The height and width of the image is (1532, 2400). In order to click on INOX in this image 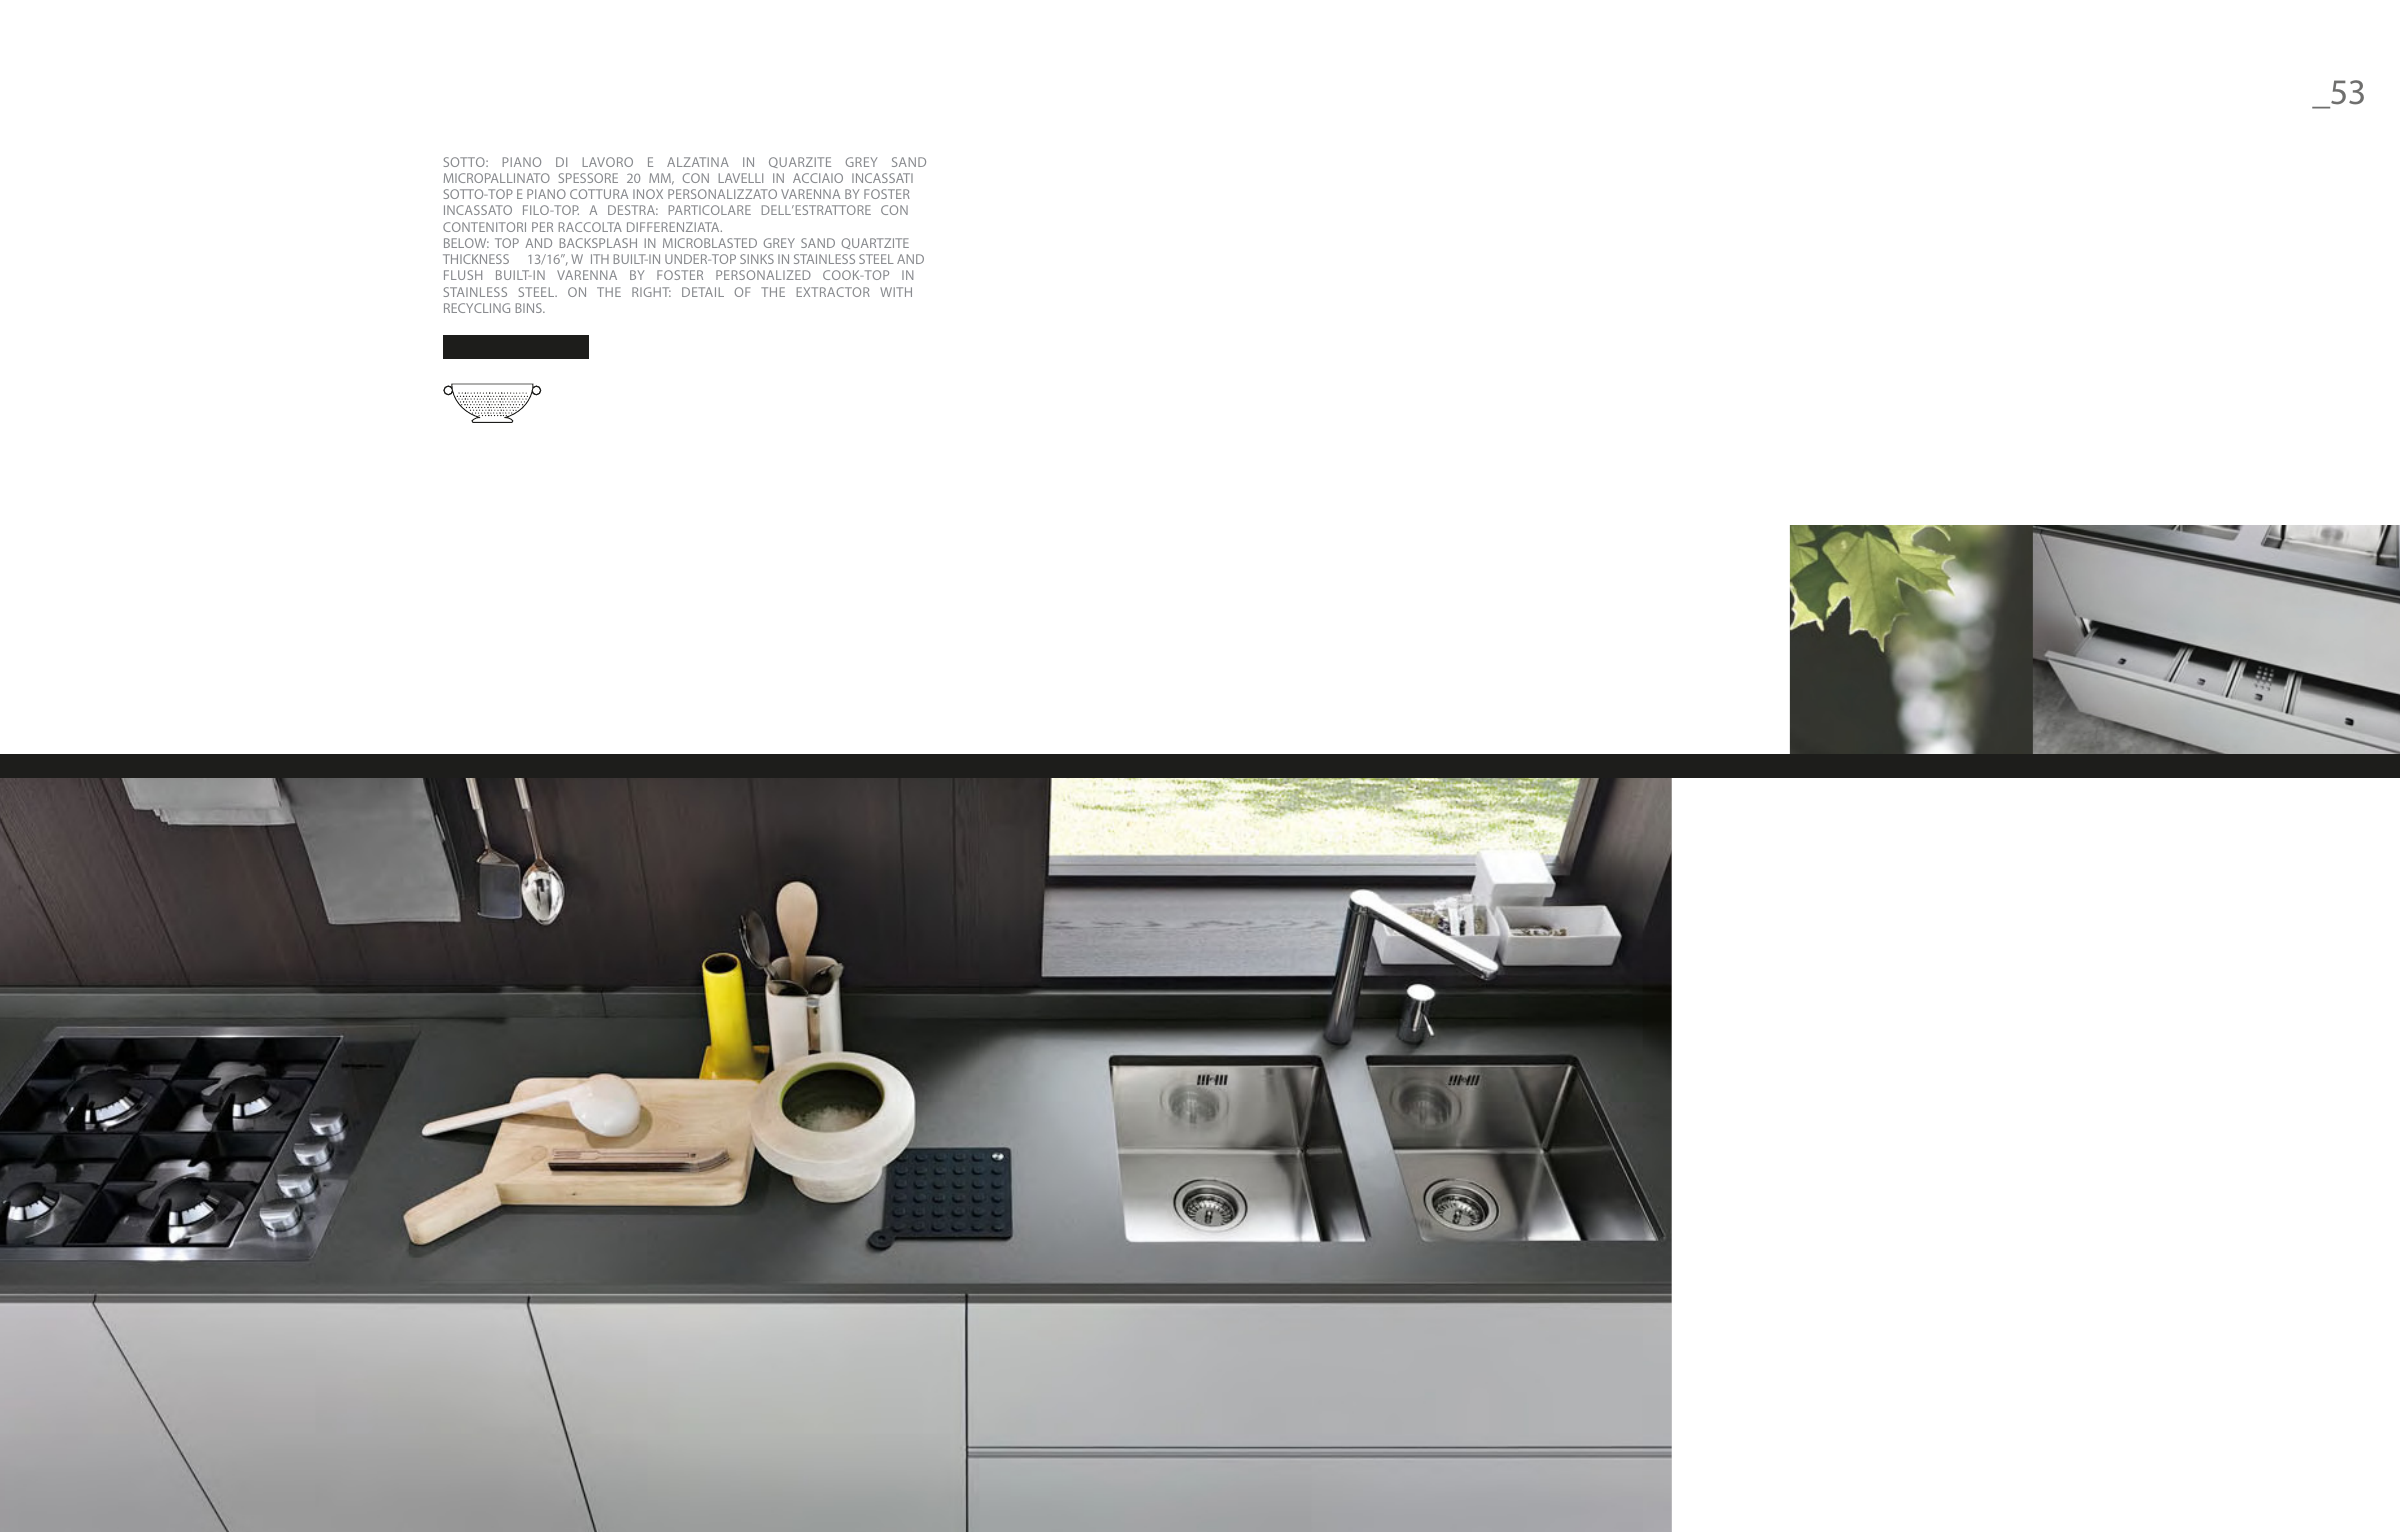, I will do `click(648, 194)`.
